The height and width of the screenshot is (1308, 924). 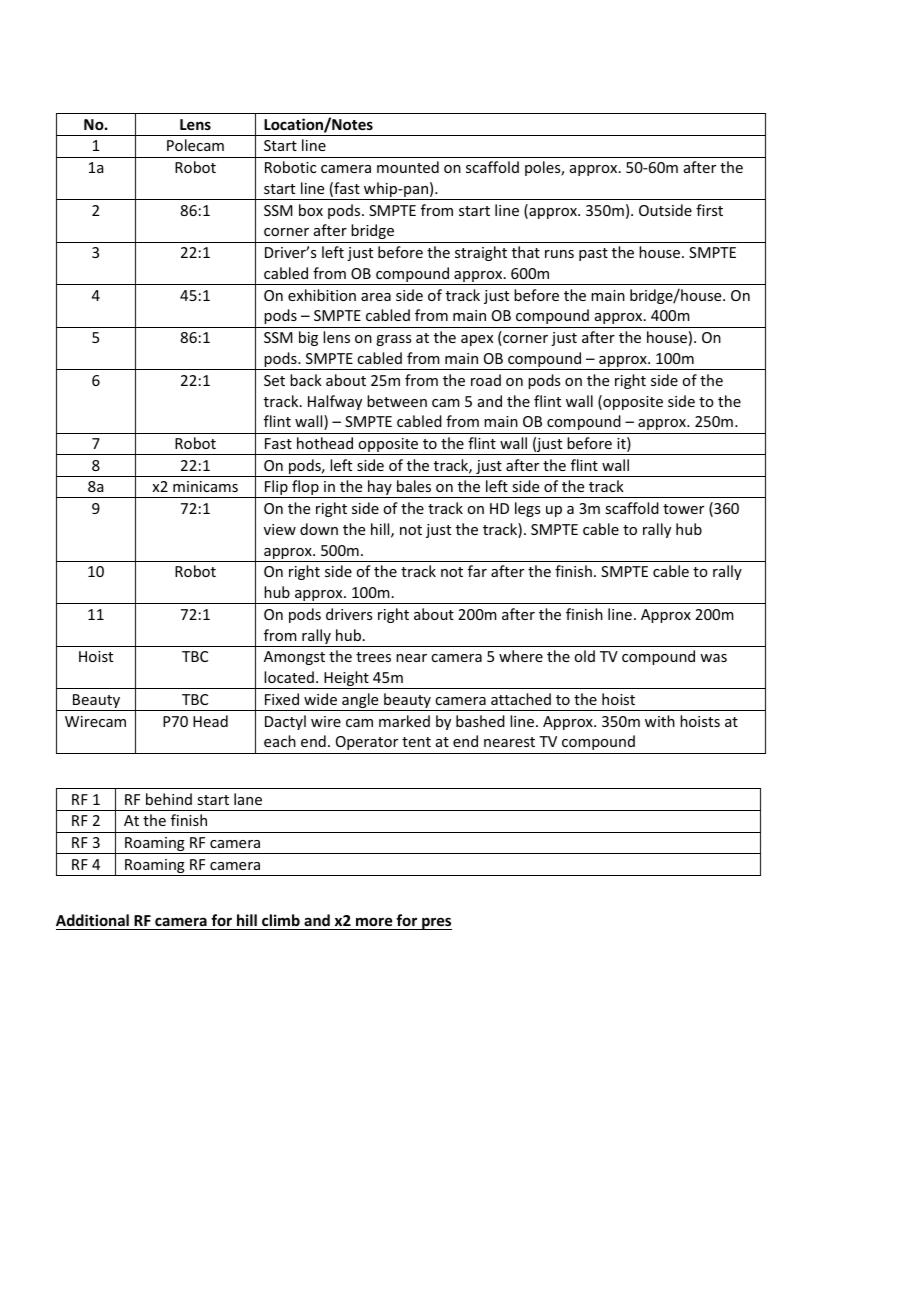 I want to click on between, so click(x=397, y=401).
